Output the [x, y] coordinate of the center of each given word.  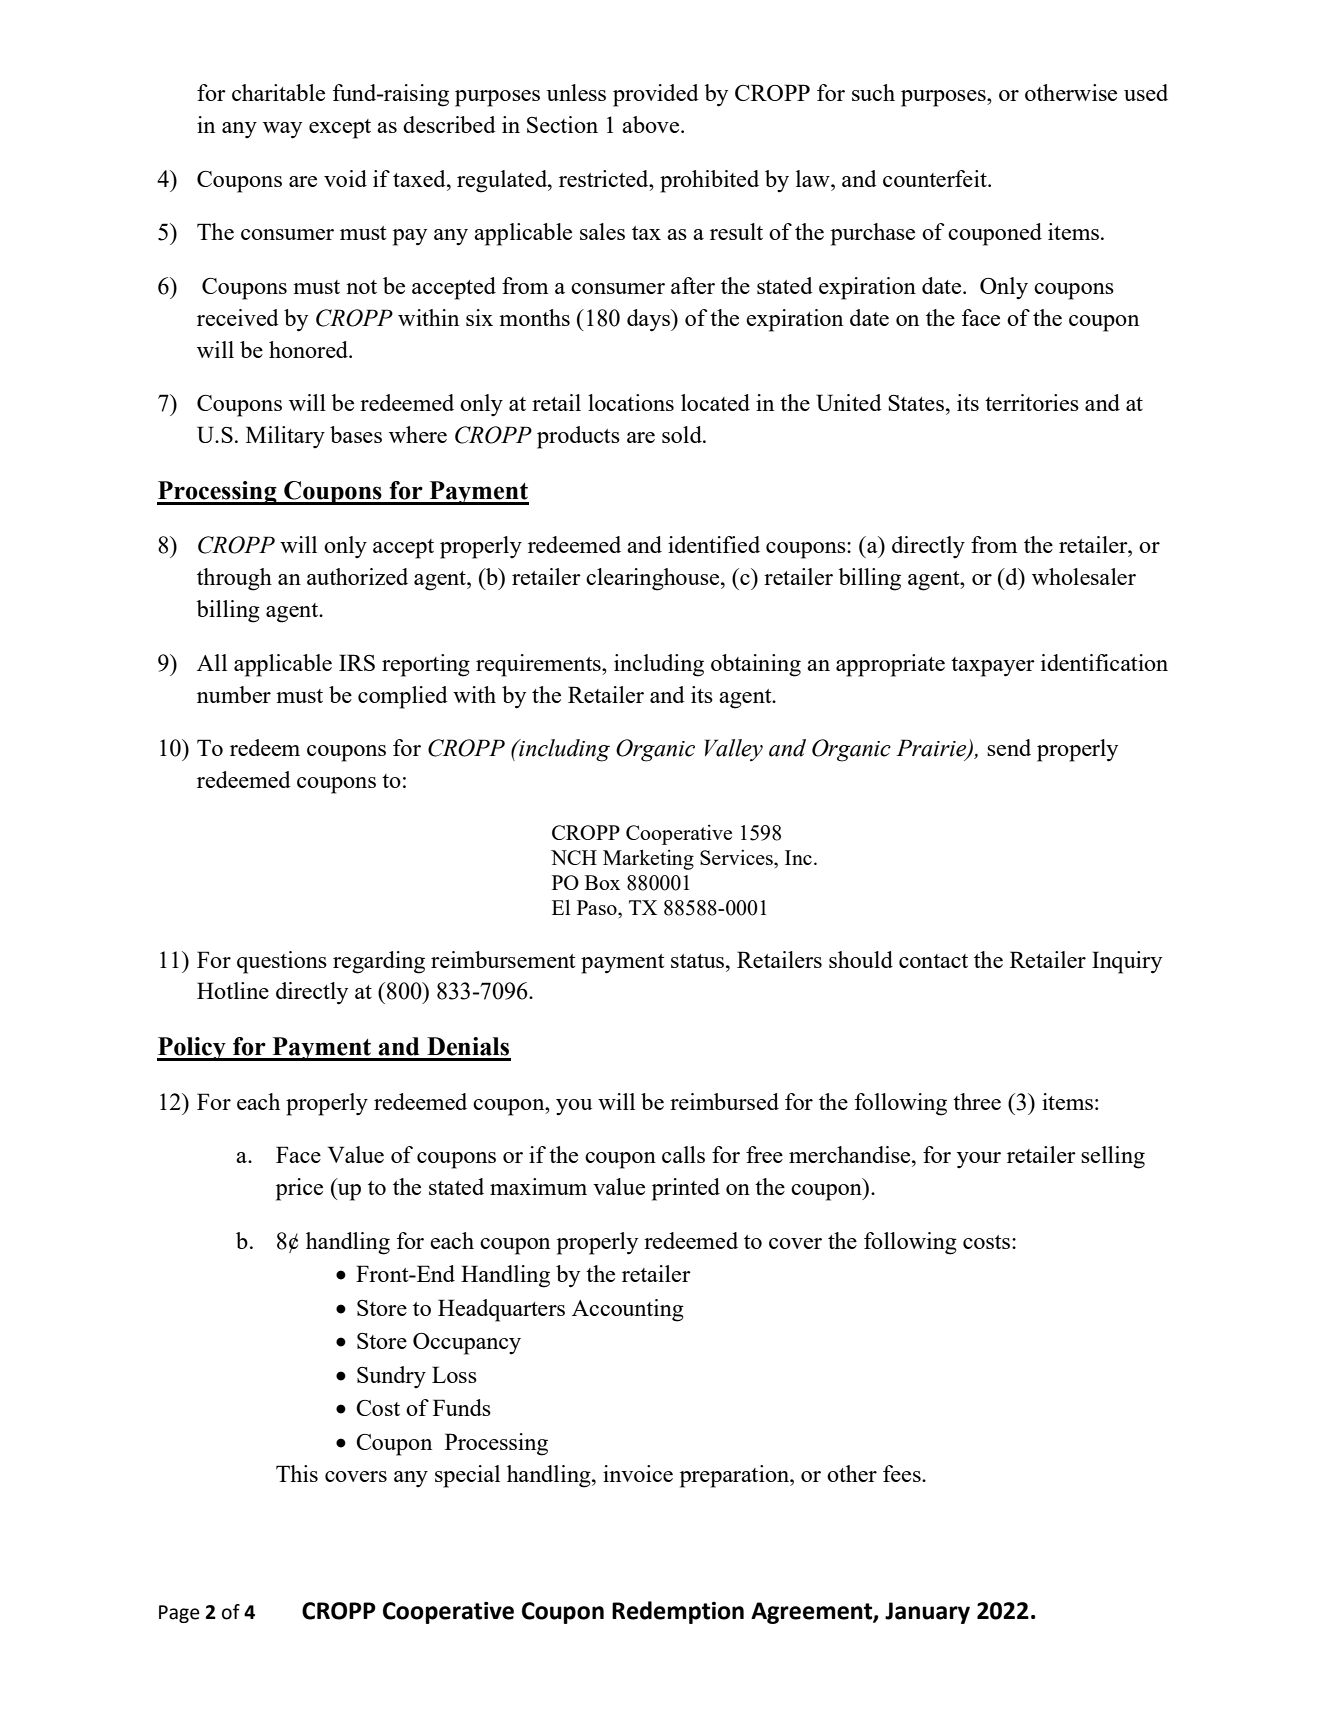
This [297, 1473]
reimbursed [724, 1101]
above [652, 124]
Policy [192, 1049]
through [234, 579]
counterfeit [936, 178]
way [282, 130]
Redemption [678, 1612]
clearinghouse [654, 579]
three [977, 1101]
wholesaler [1084, 576]
